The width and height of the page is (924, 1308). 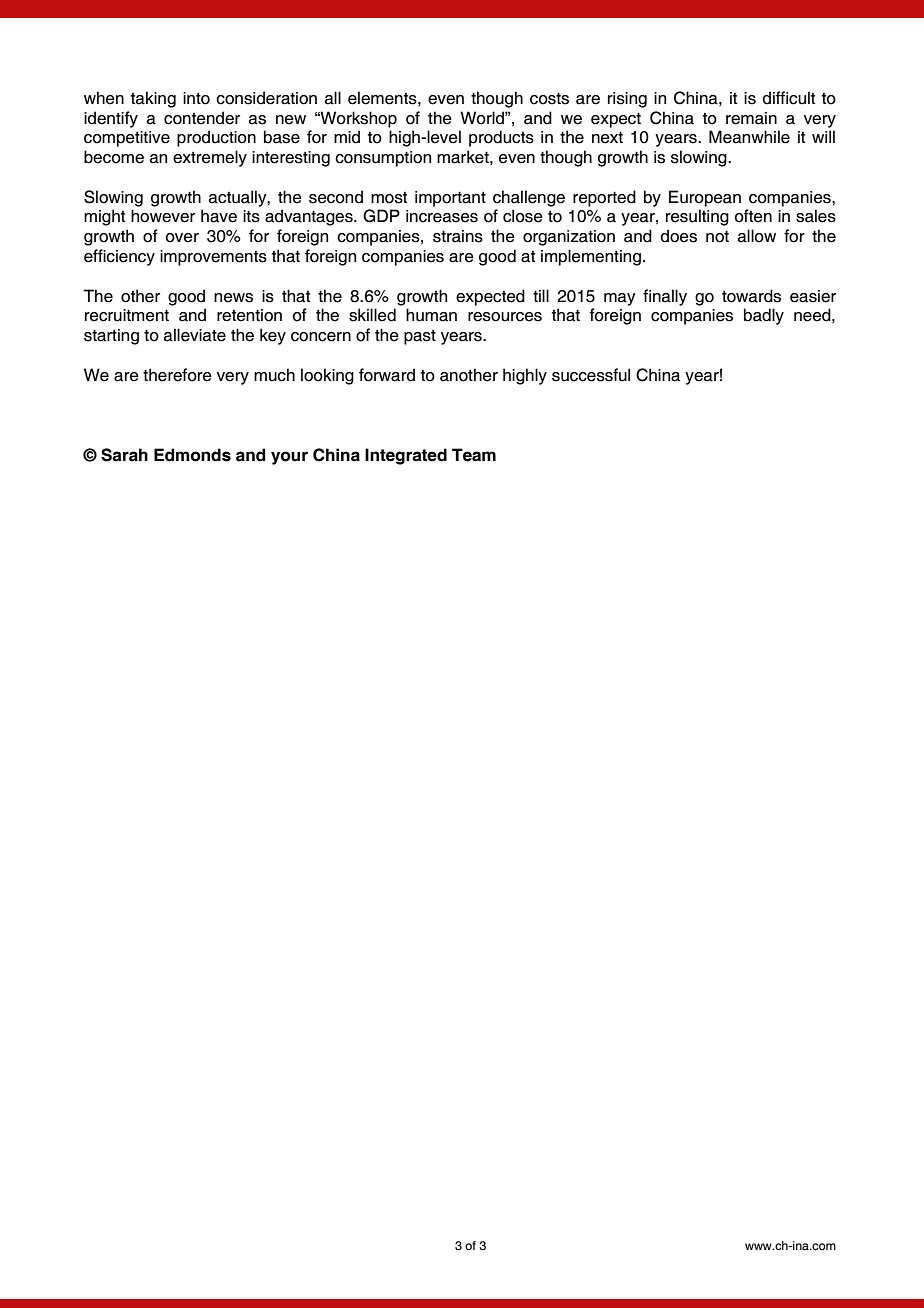 I want to click on therefore, so click(x=177, y=375).
